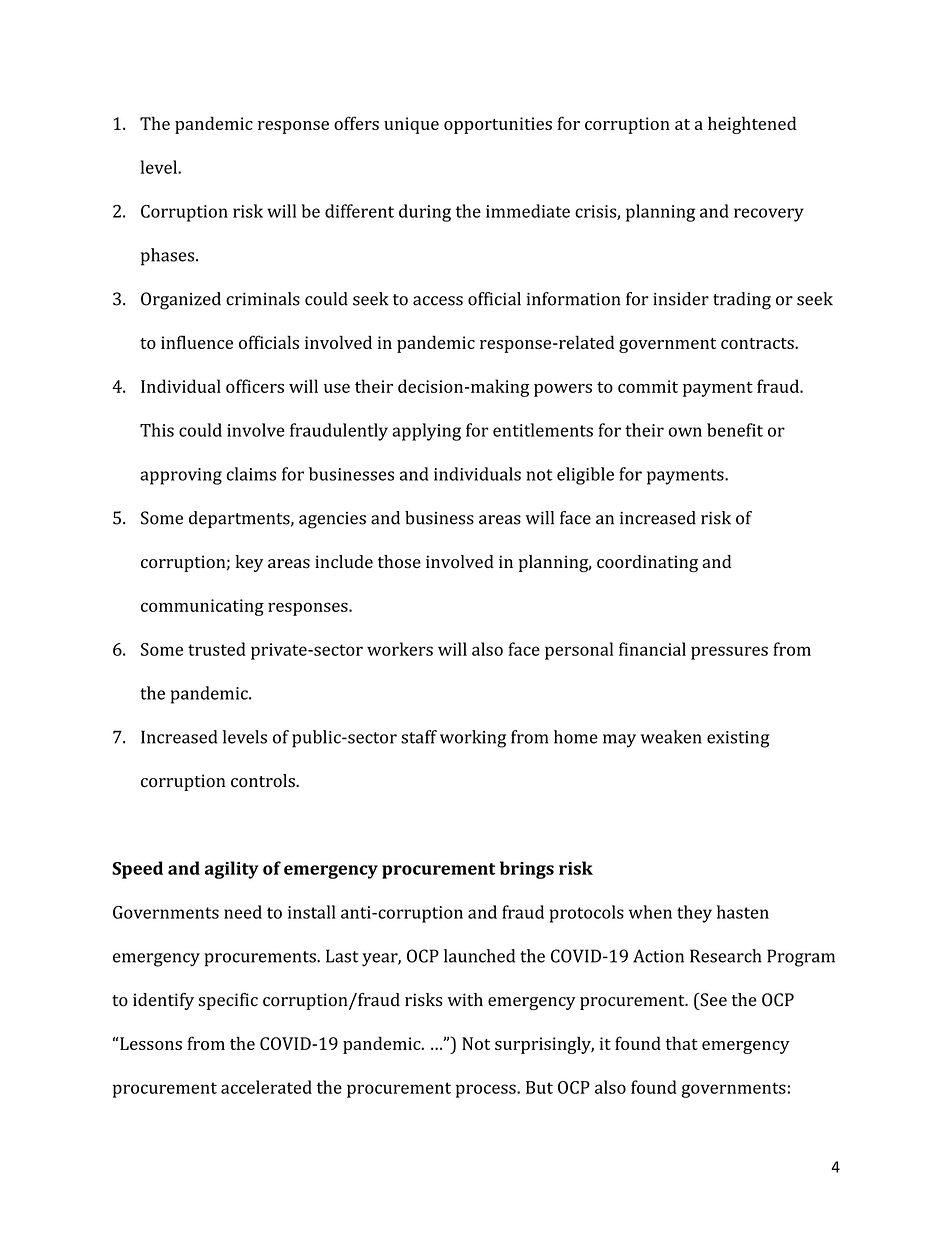 The width and height of the screenshot is (952, 1233). I want to click on heightened, so click(752, 125).
